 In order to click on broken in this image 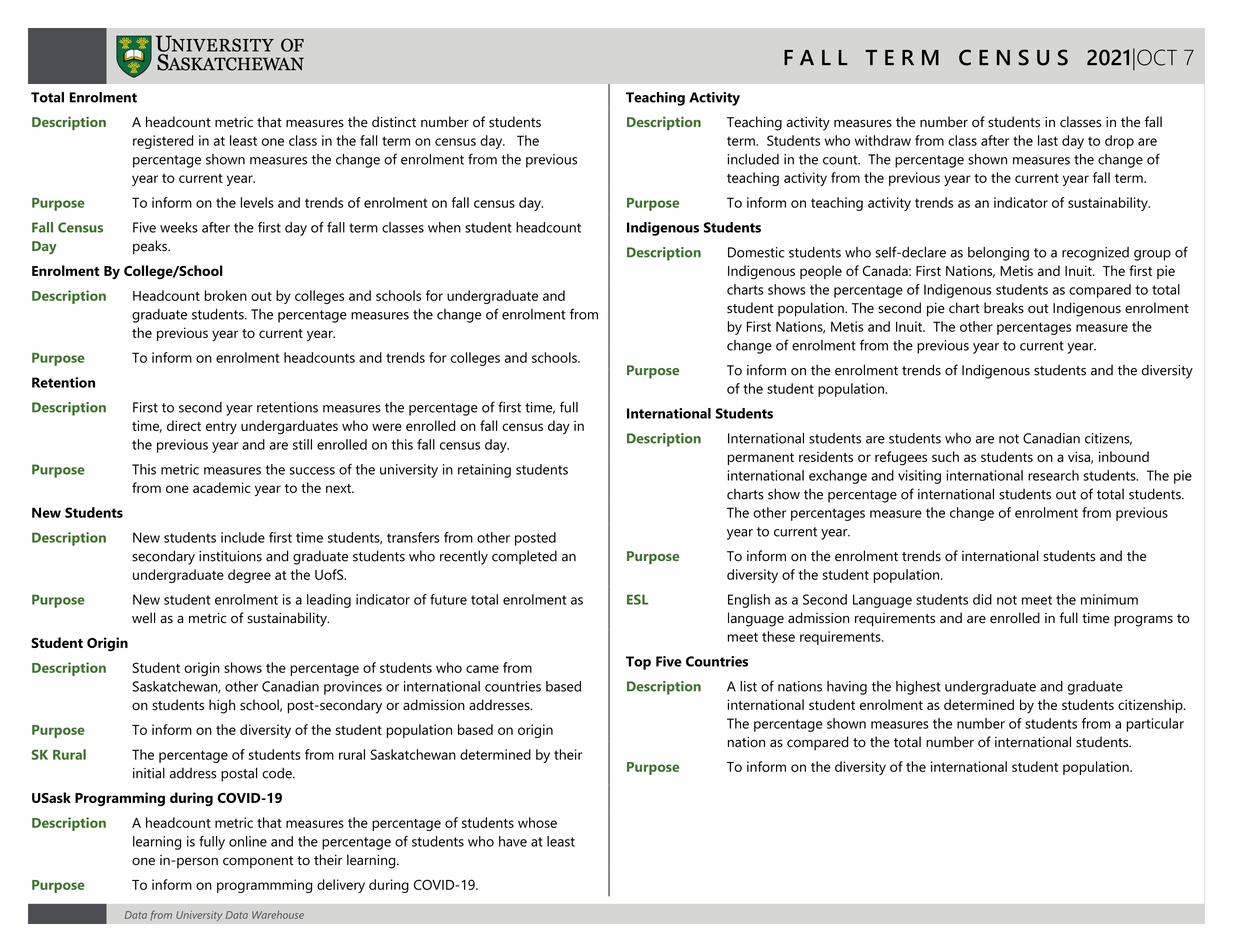, I will do `click(226, 295)`.
